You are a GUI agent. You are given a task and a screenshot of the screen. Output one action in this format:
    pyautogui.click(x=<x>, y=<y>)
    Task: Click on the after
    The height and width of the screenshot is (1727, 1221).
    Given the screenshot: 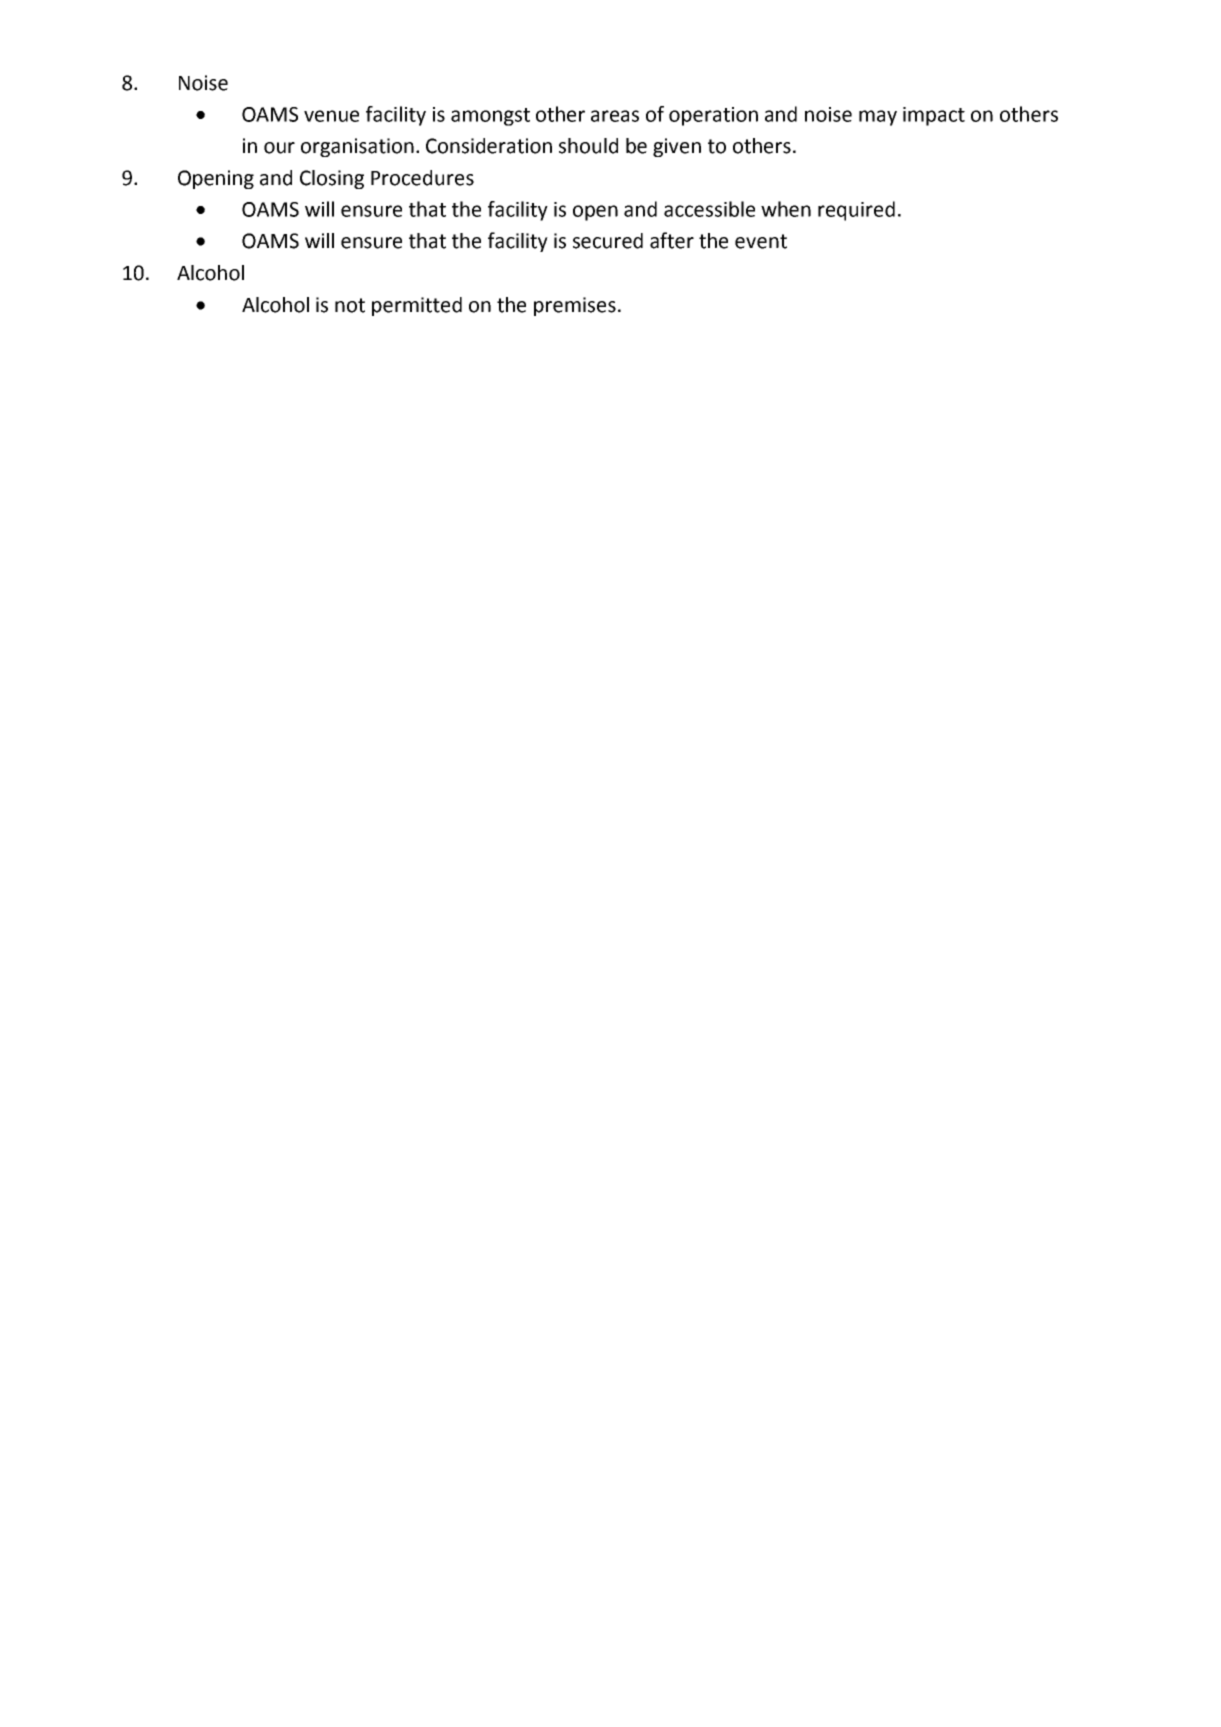 What is the action you would take?
    pyautogui.click(x=672, y=240)
